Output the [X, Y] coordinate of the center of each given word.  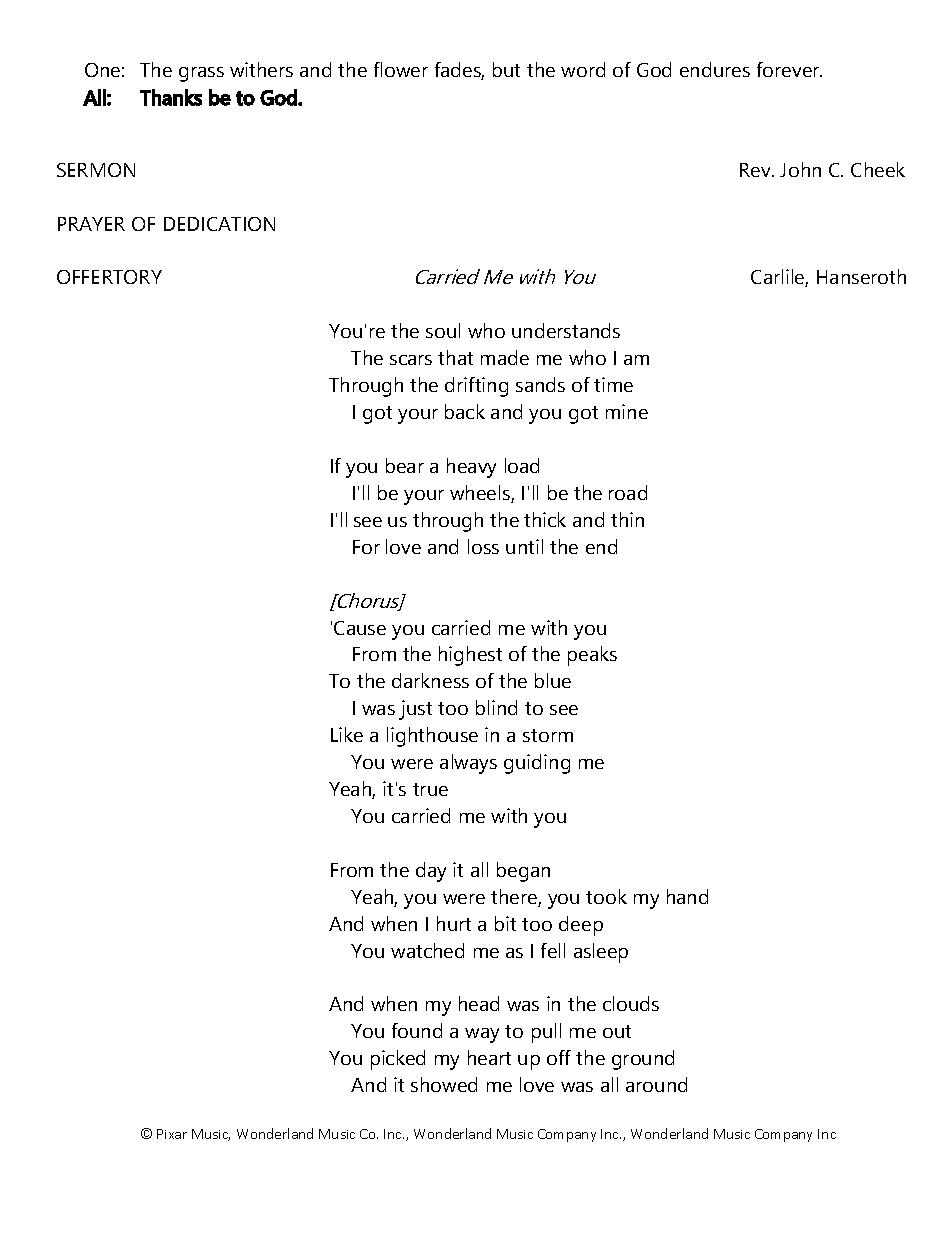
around [656, 1084]
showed [444, 1084]
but [506, 69]
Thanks [171, 97]
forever [789, 69]
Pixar [172, 1134]
